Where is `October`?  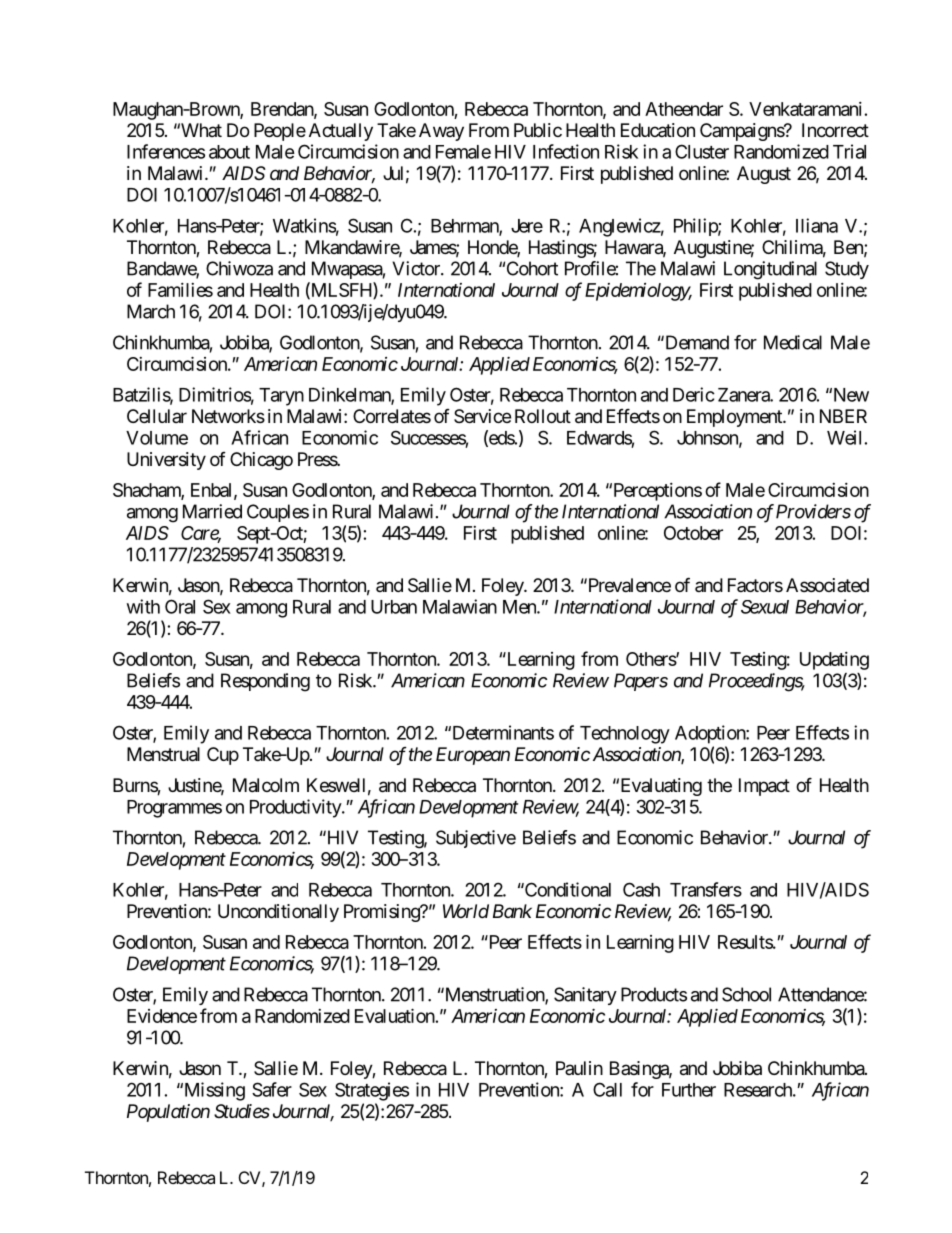 October is located at coordinates (693, 533).
